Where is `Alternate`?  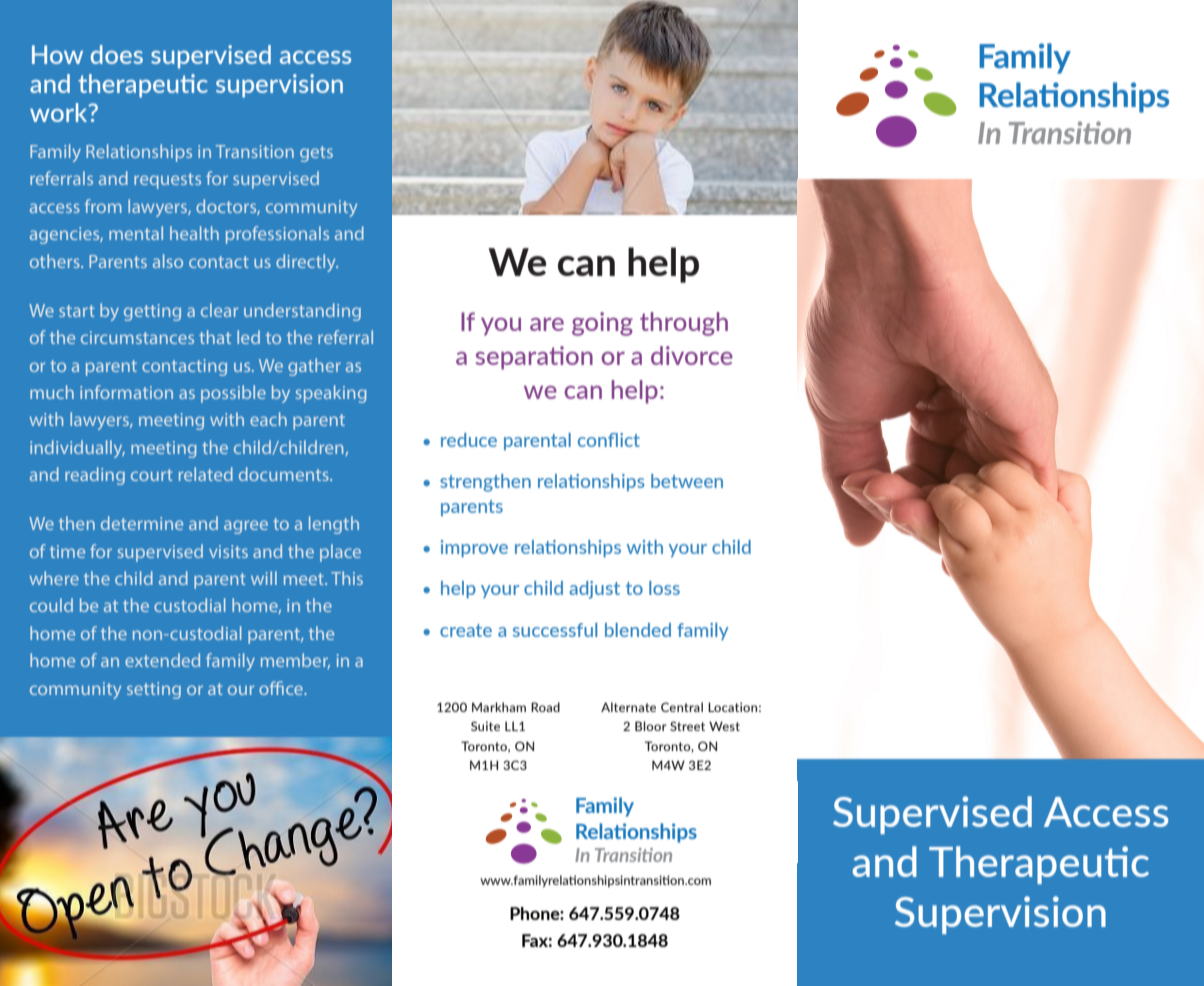 Alternate is located at coordinates (628, 707).
